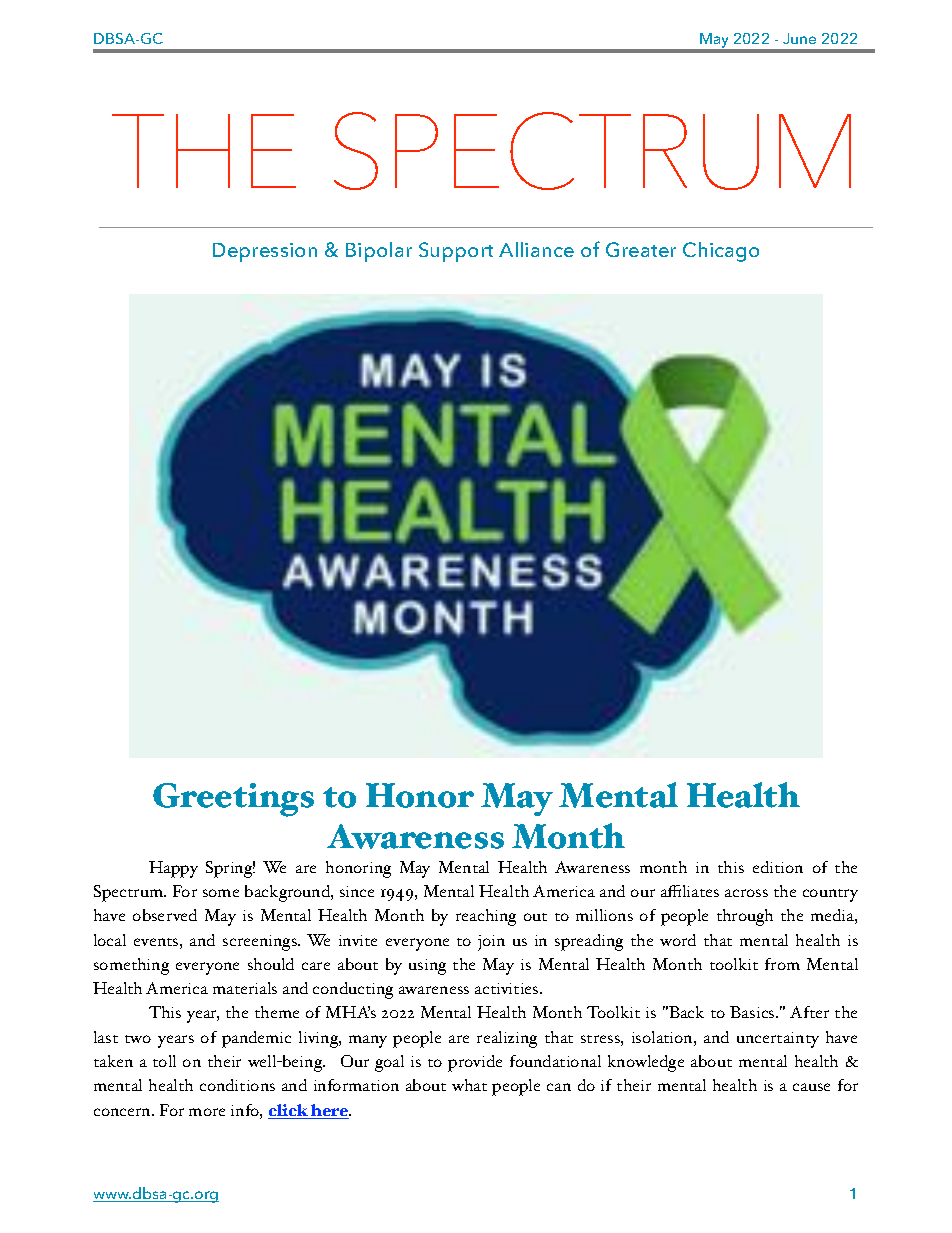  I want to click on Support, so click(456, 252).
